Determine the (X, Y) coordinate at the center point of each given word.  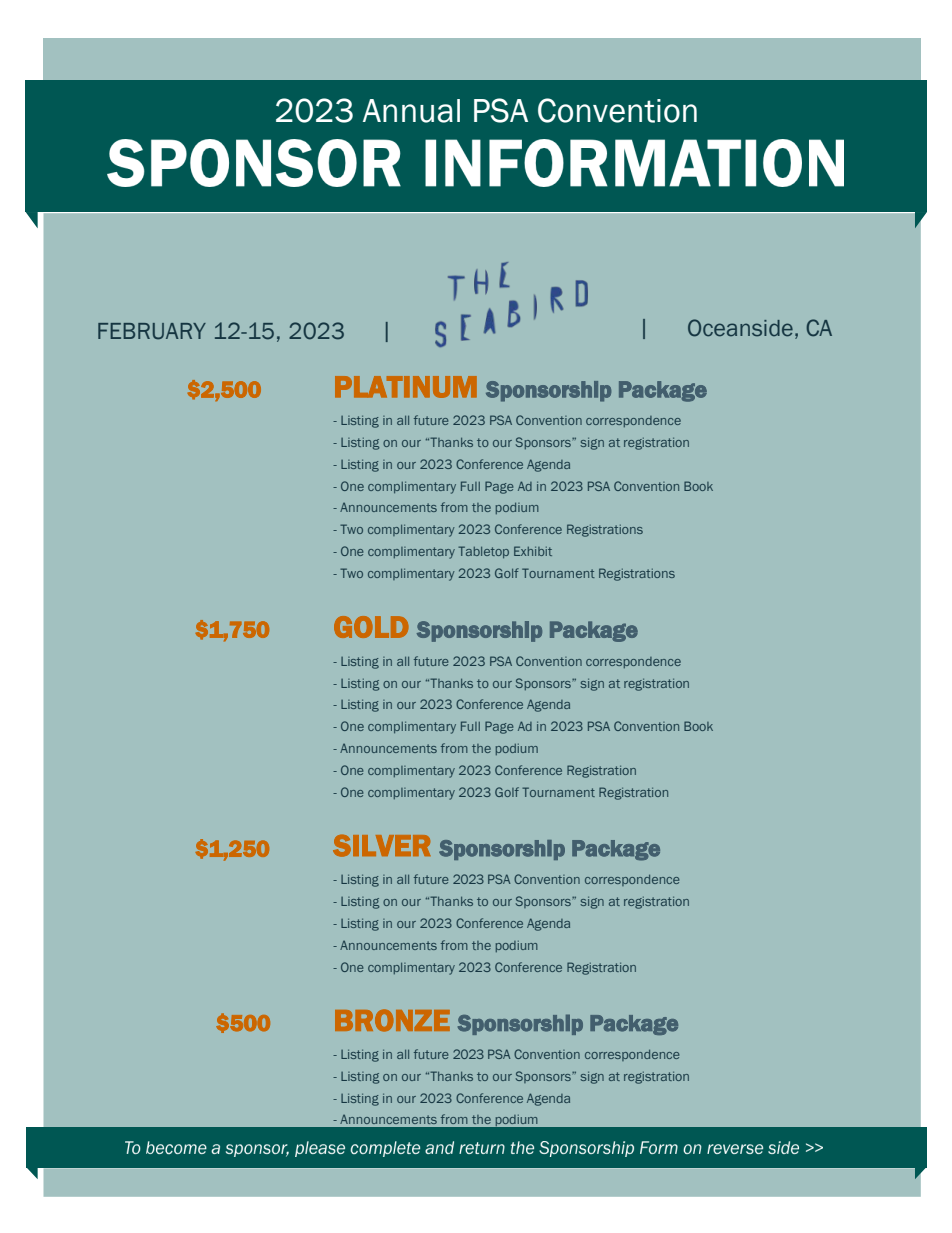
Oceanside (740, 328)
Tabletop (483, 552)
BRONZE (392, 1020)
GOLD (371, 627)
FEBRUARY (152, 331)
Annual (411, 111)
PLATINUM (406, 387)
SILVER (382, 845)
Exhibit (533, 551)
